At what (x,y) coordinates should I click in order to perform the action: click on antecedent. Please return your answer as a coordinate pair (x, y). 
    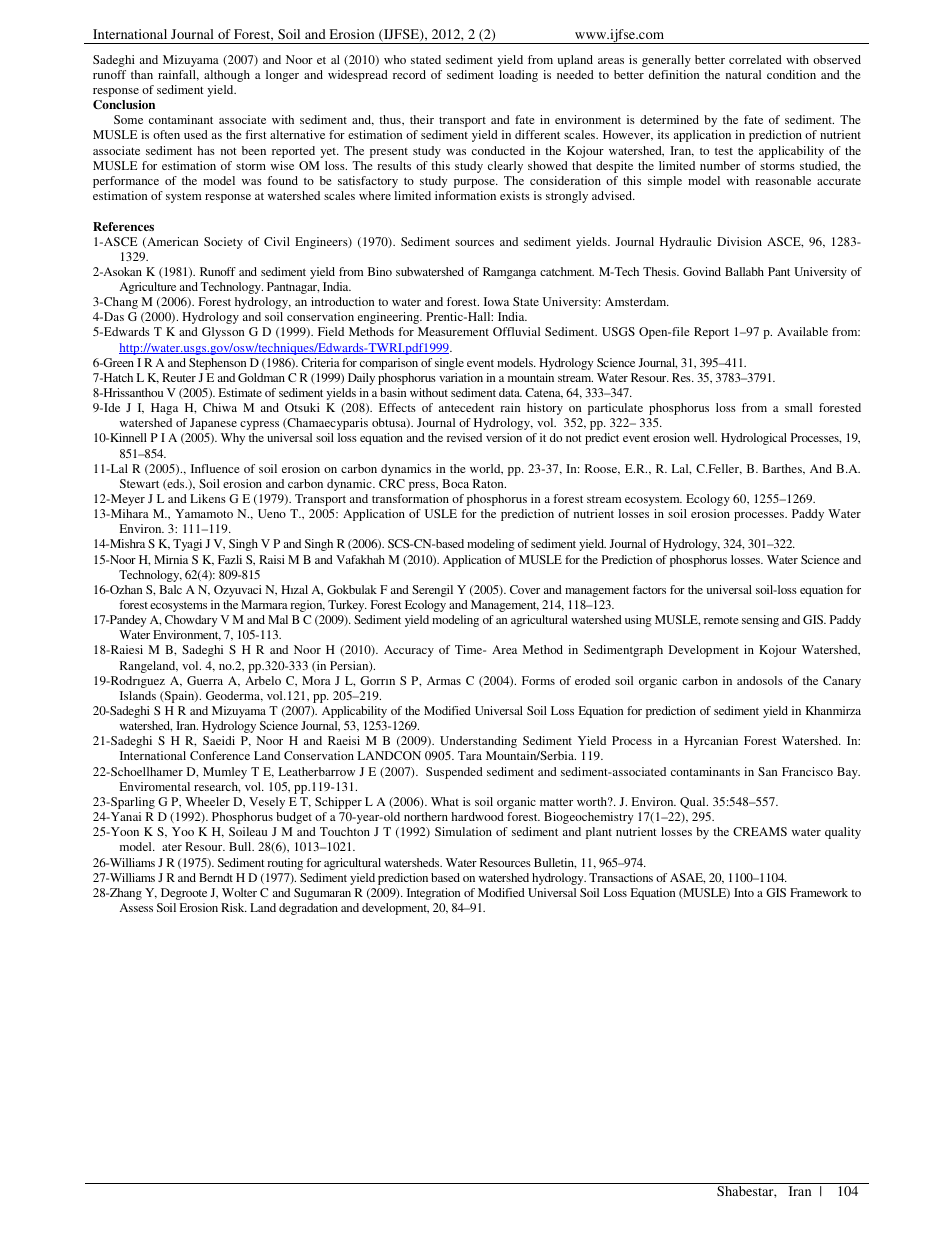
    Looking at the image, I should click on (466, 407).
